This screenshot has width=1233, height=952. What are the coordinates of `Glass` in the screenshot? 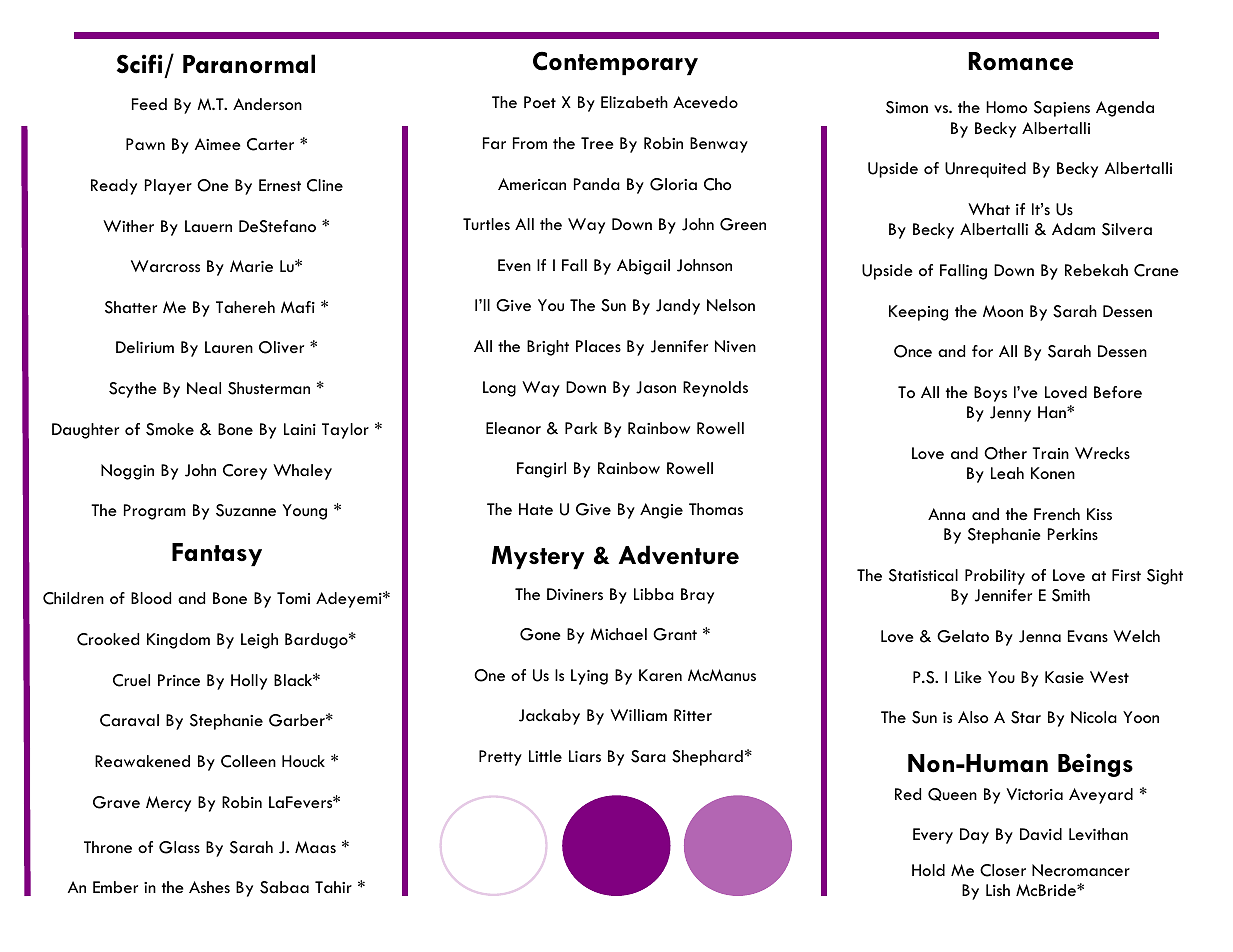 It's located at (179, 847).
